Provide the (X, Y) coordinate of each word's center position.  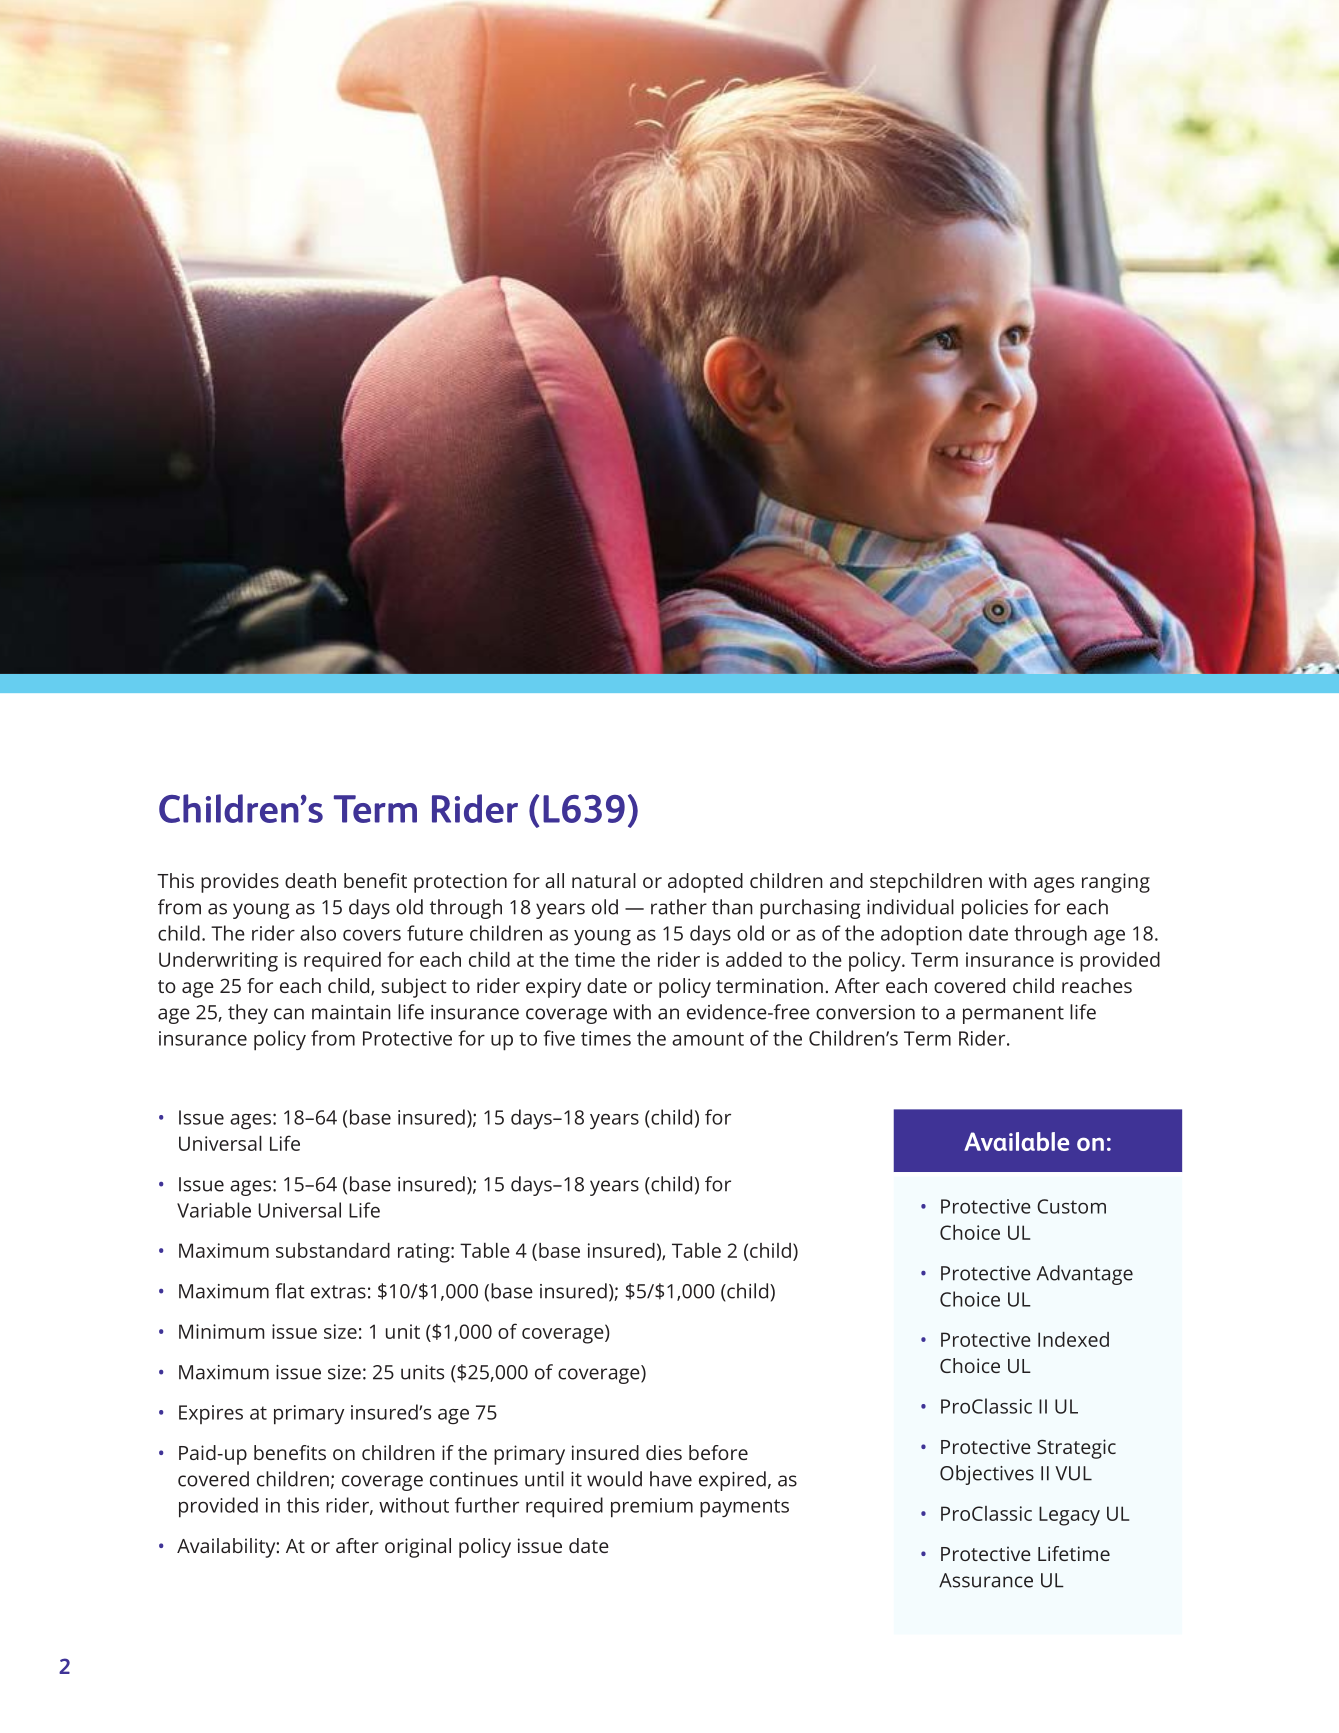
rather (679, 907)
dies (664, 1452)
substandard (333, 1250)
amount (708, 1039)
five (559, 1038)
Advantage (1085, 1275)
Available (1016, 1141)
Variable (214, 1210)
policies (995, 909)
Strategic (1076, 1449)
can (289, 1014)
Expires (211, 1414)
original (418, 1548)
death (310, 880)
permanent (1013, 1015)
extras (338, 1292)
